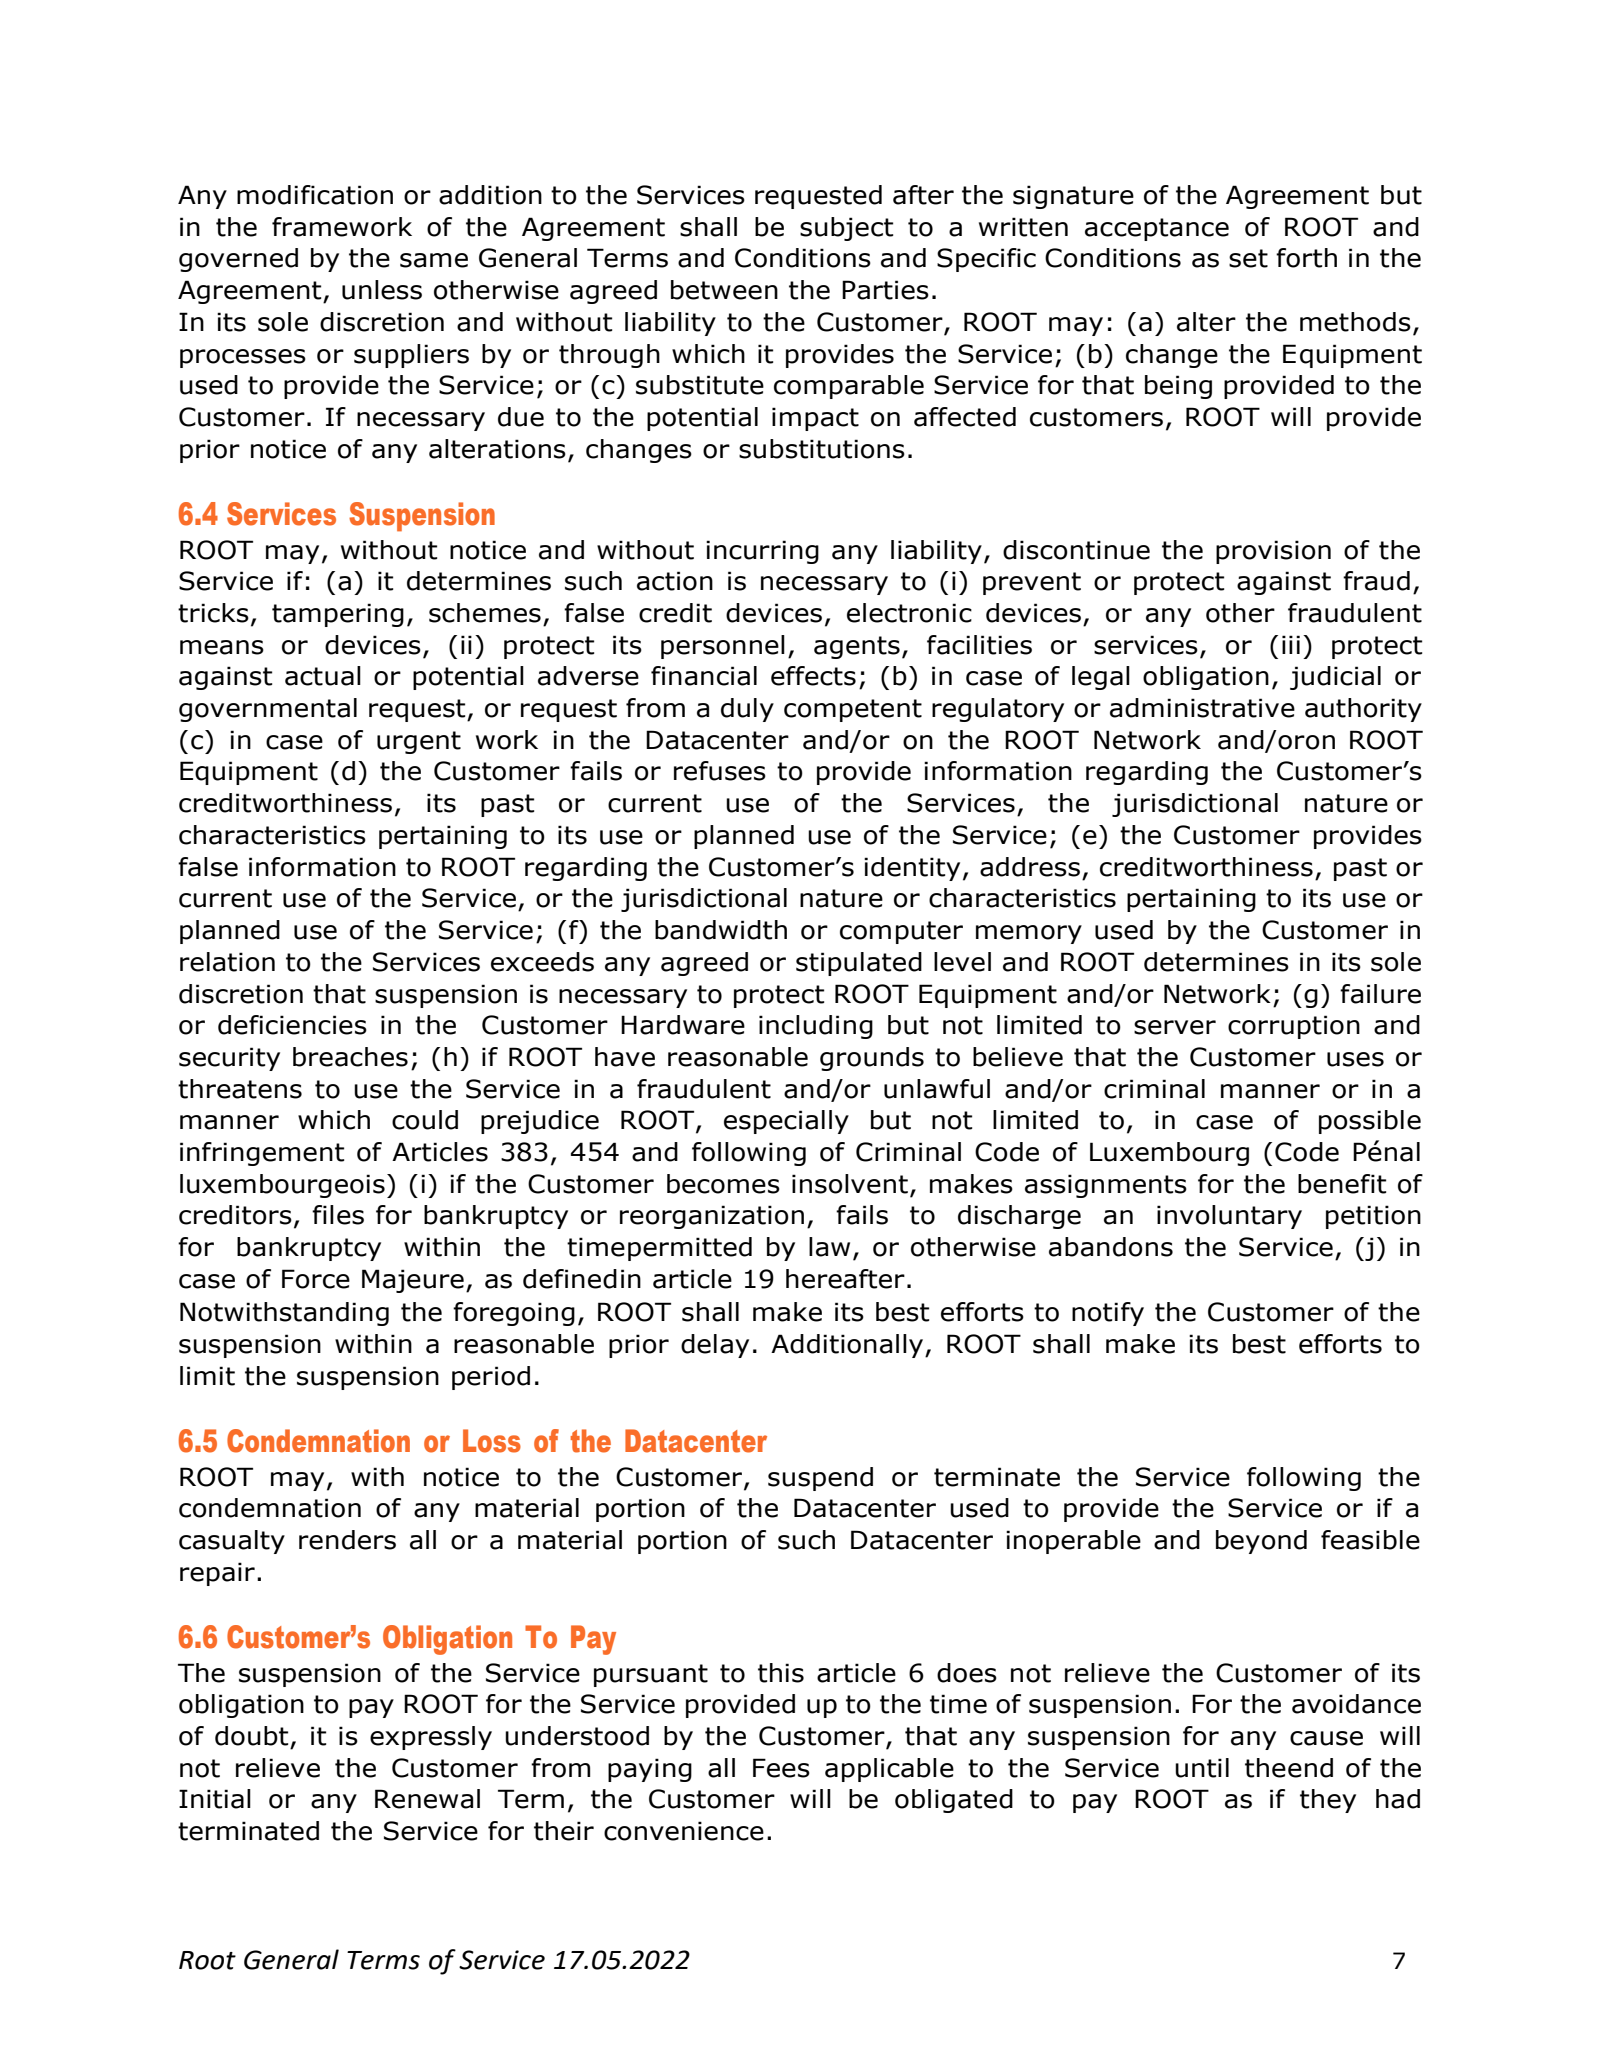  I want to click on subject, so click(846, 229).
